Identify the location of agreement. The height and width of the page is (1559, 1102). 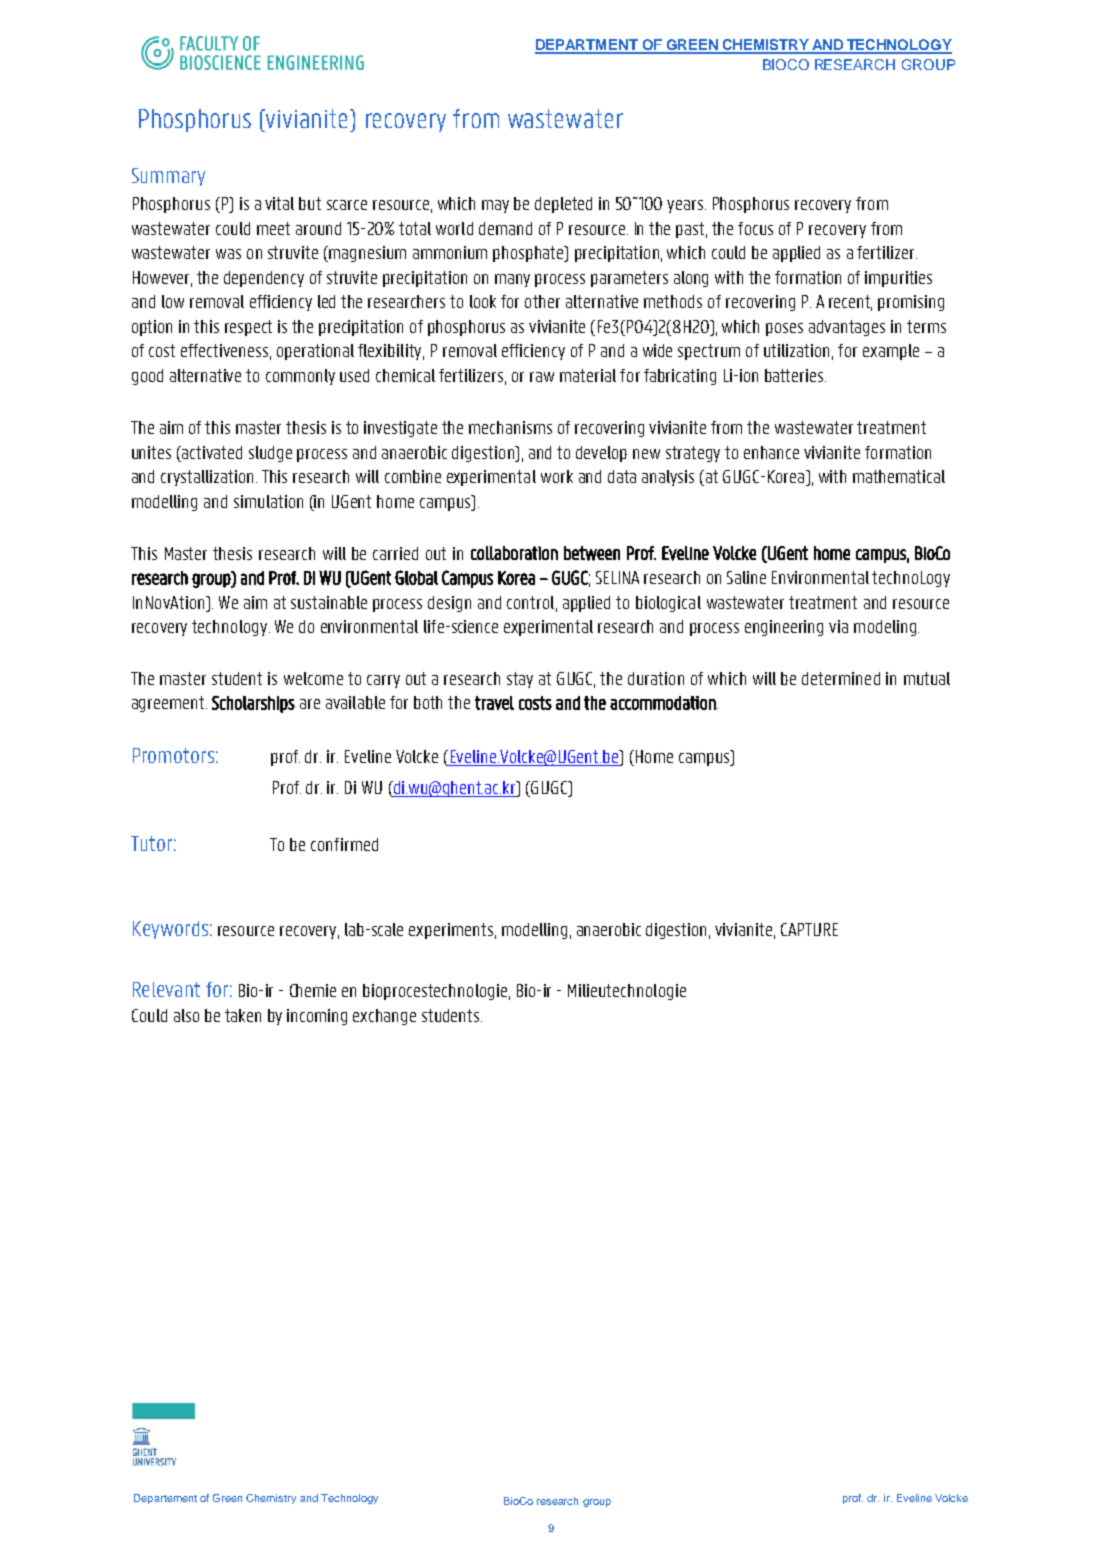
(169, 704).
